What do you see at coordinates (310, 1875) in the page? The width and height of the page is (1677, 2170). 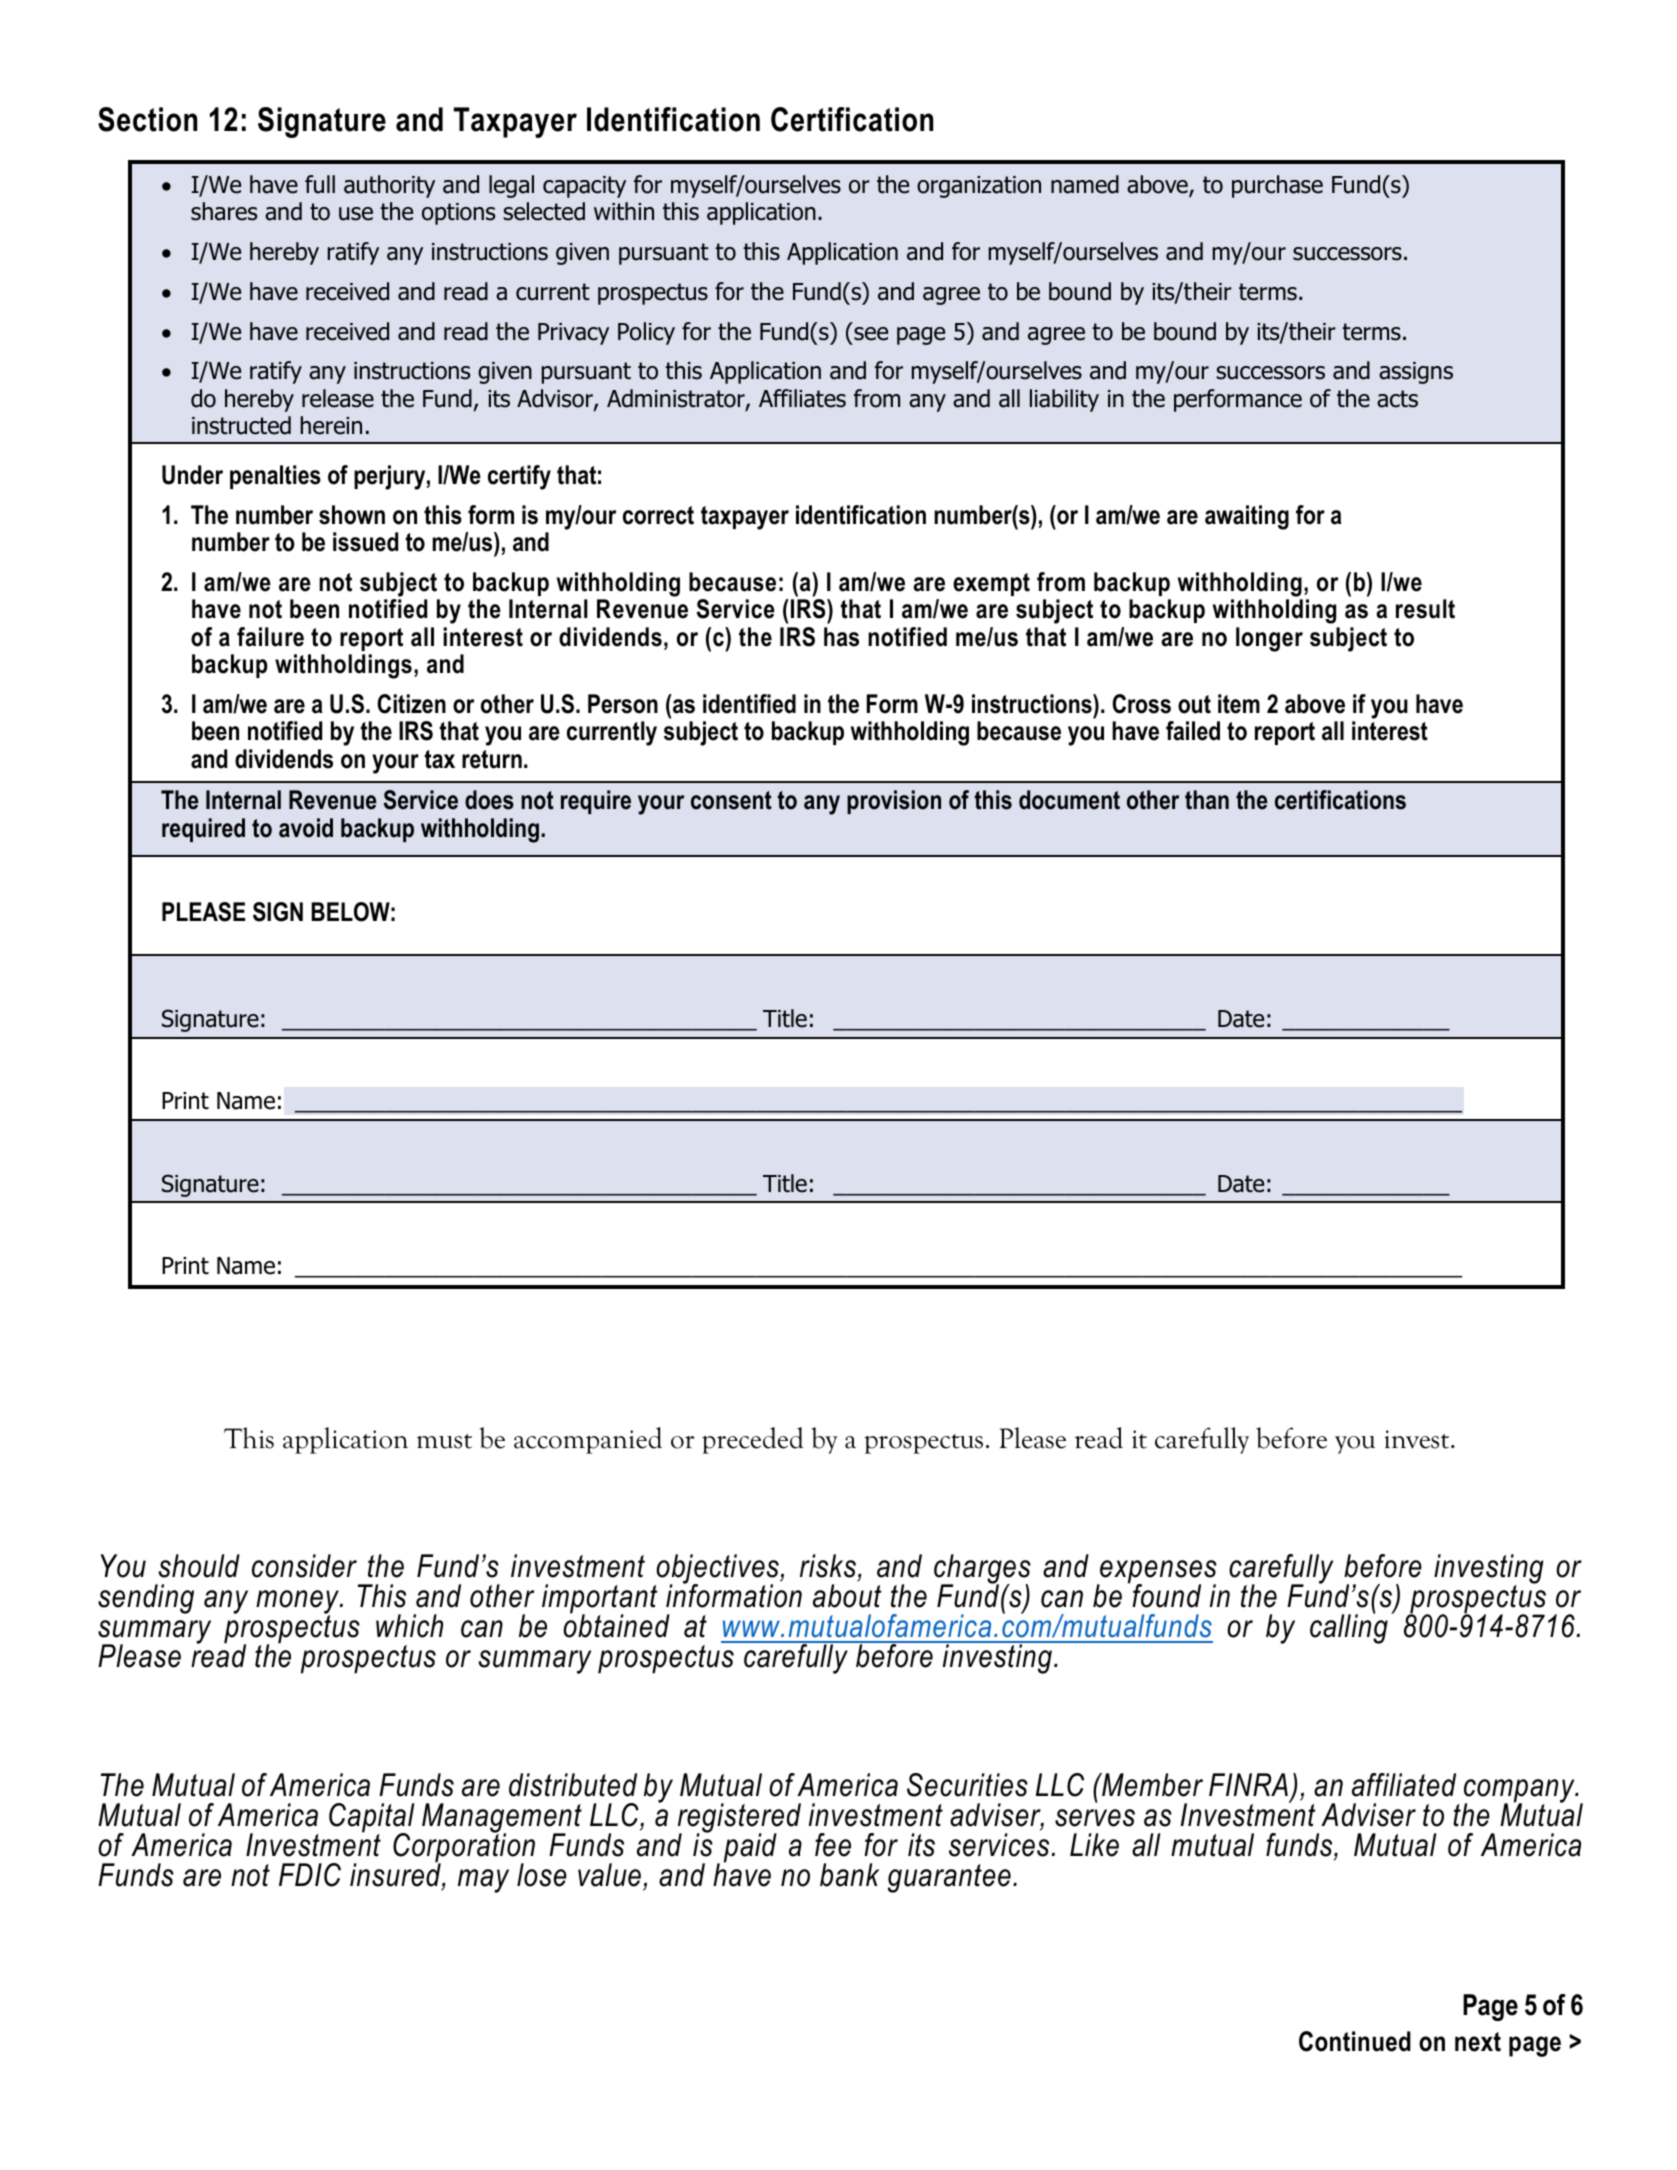 I see `FDIC` at bounding box center [310, 1875].
